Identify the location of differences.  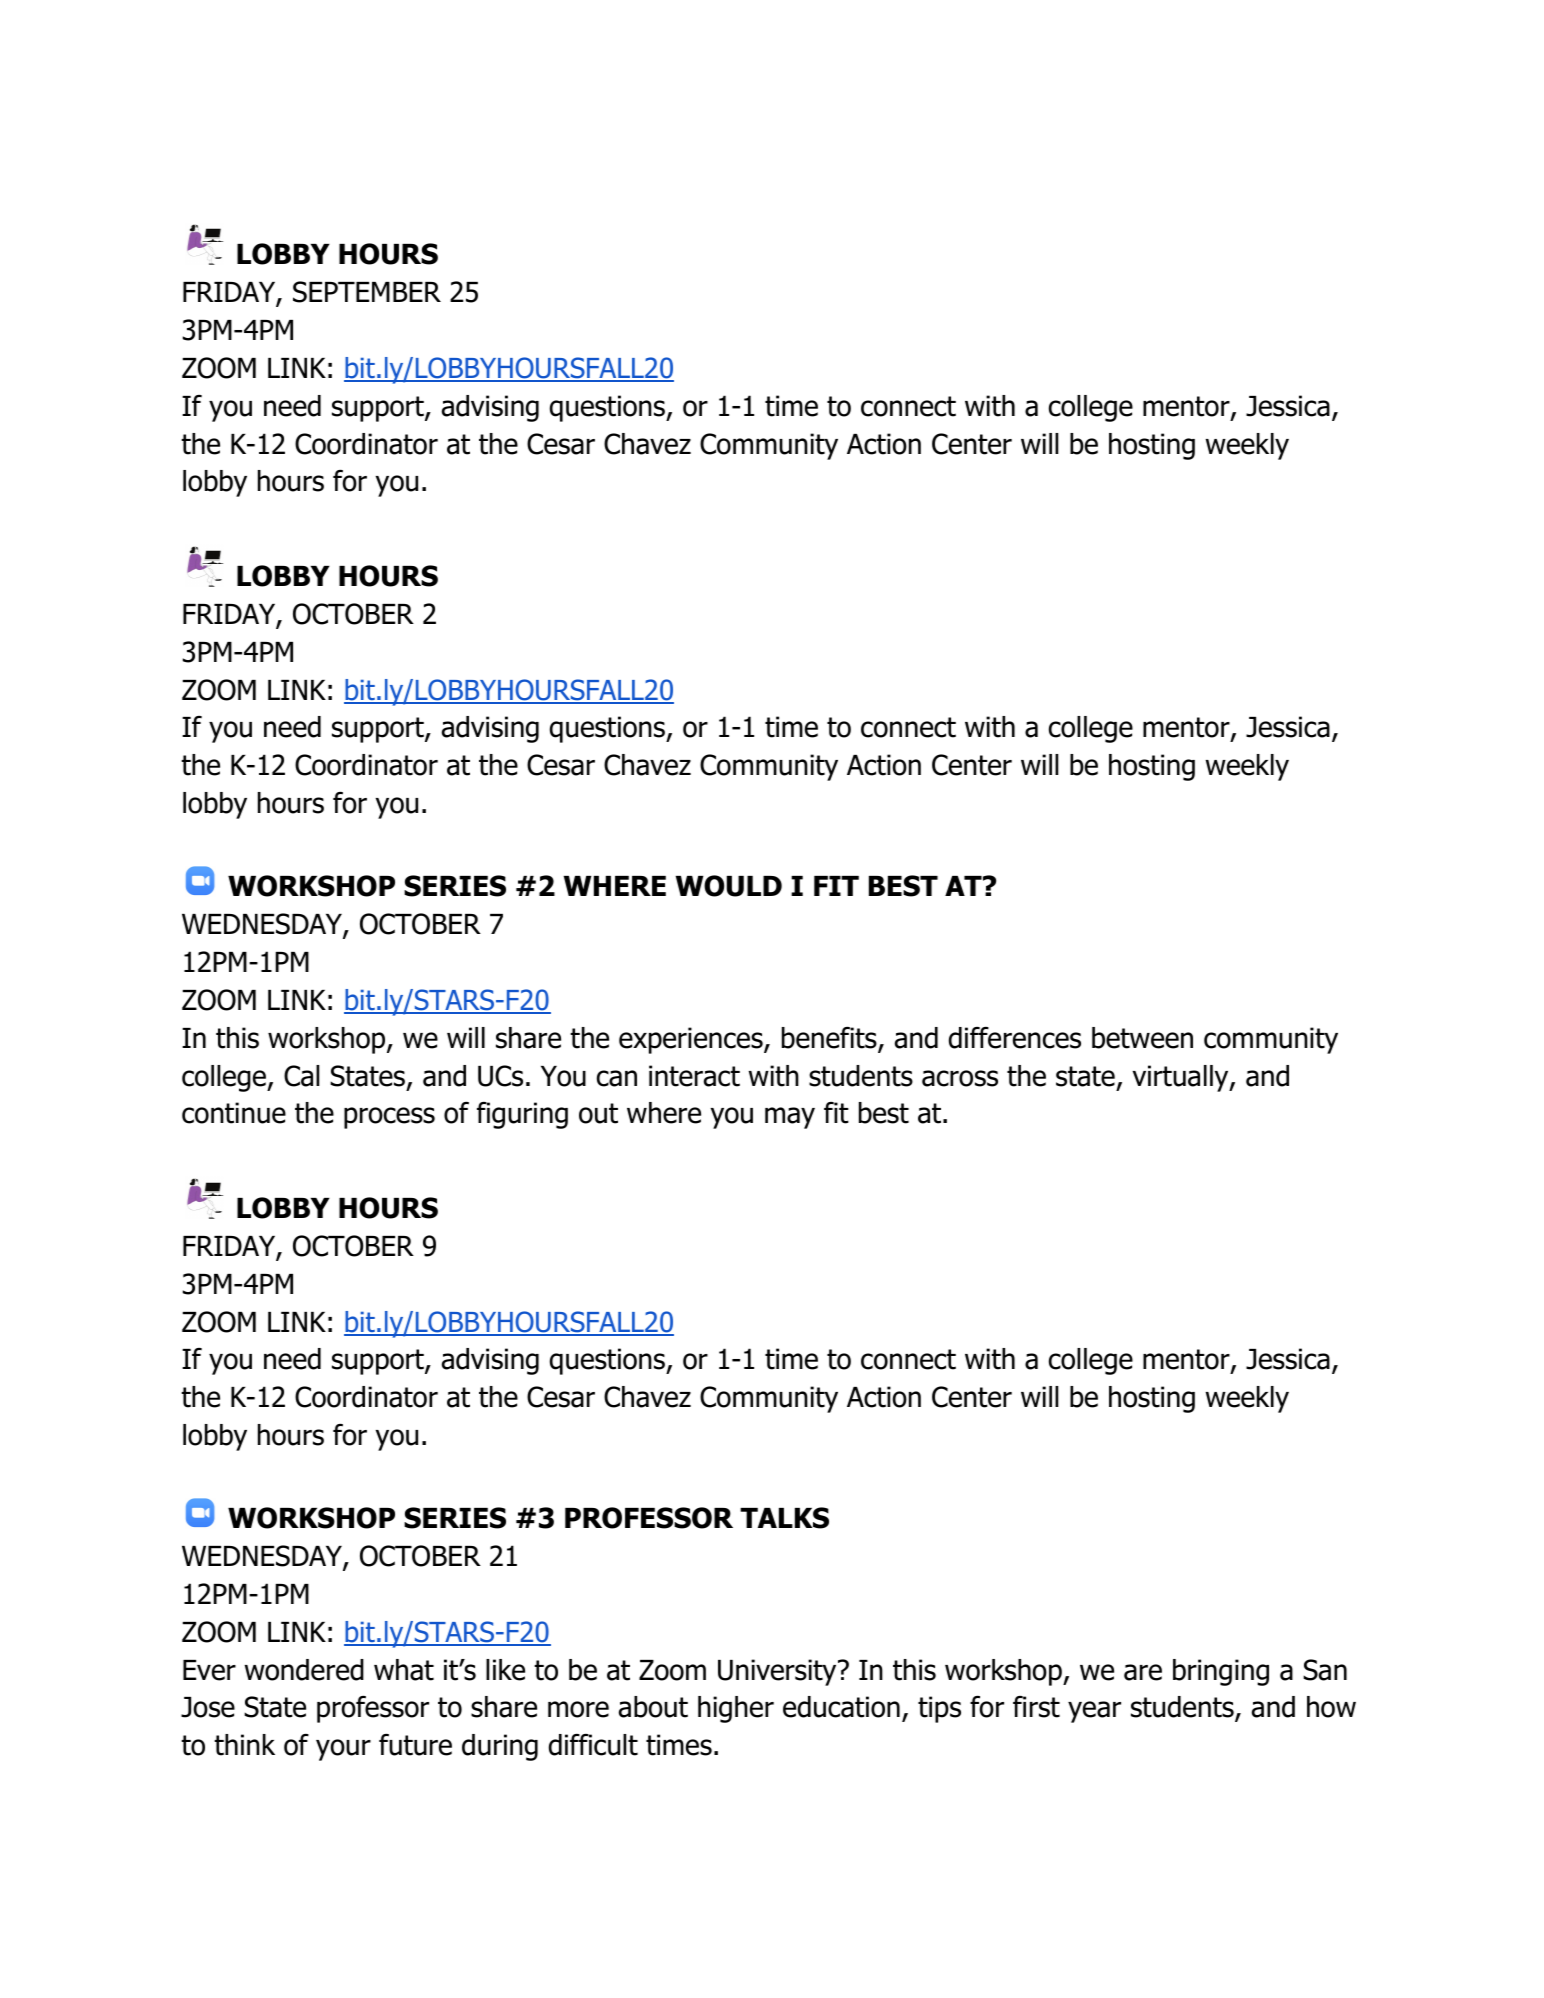
(1015, 1038).
